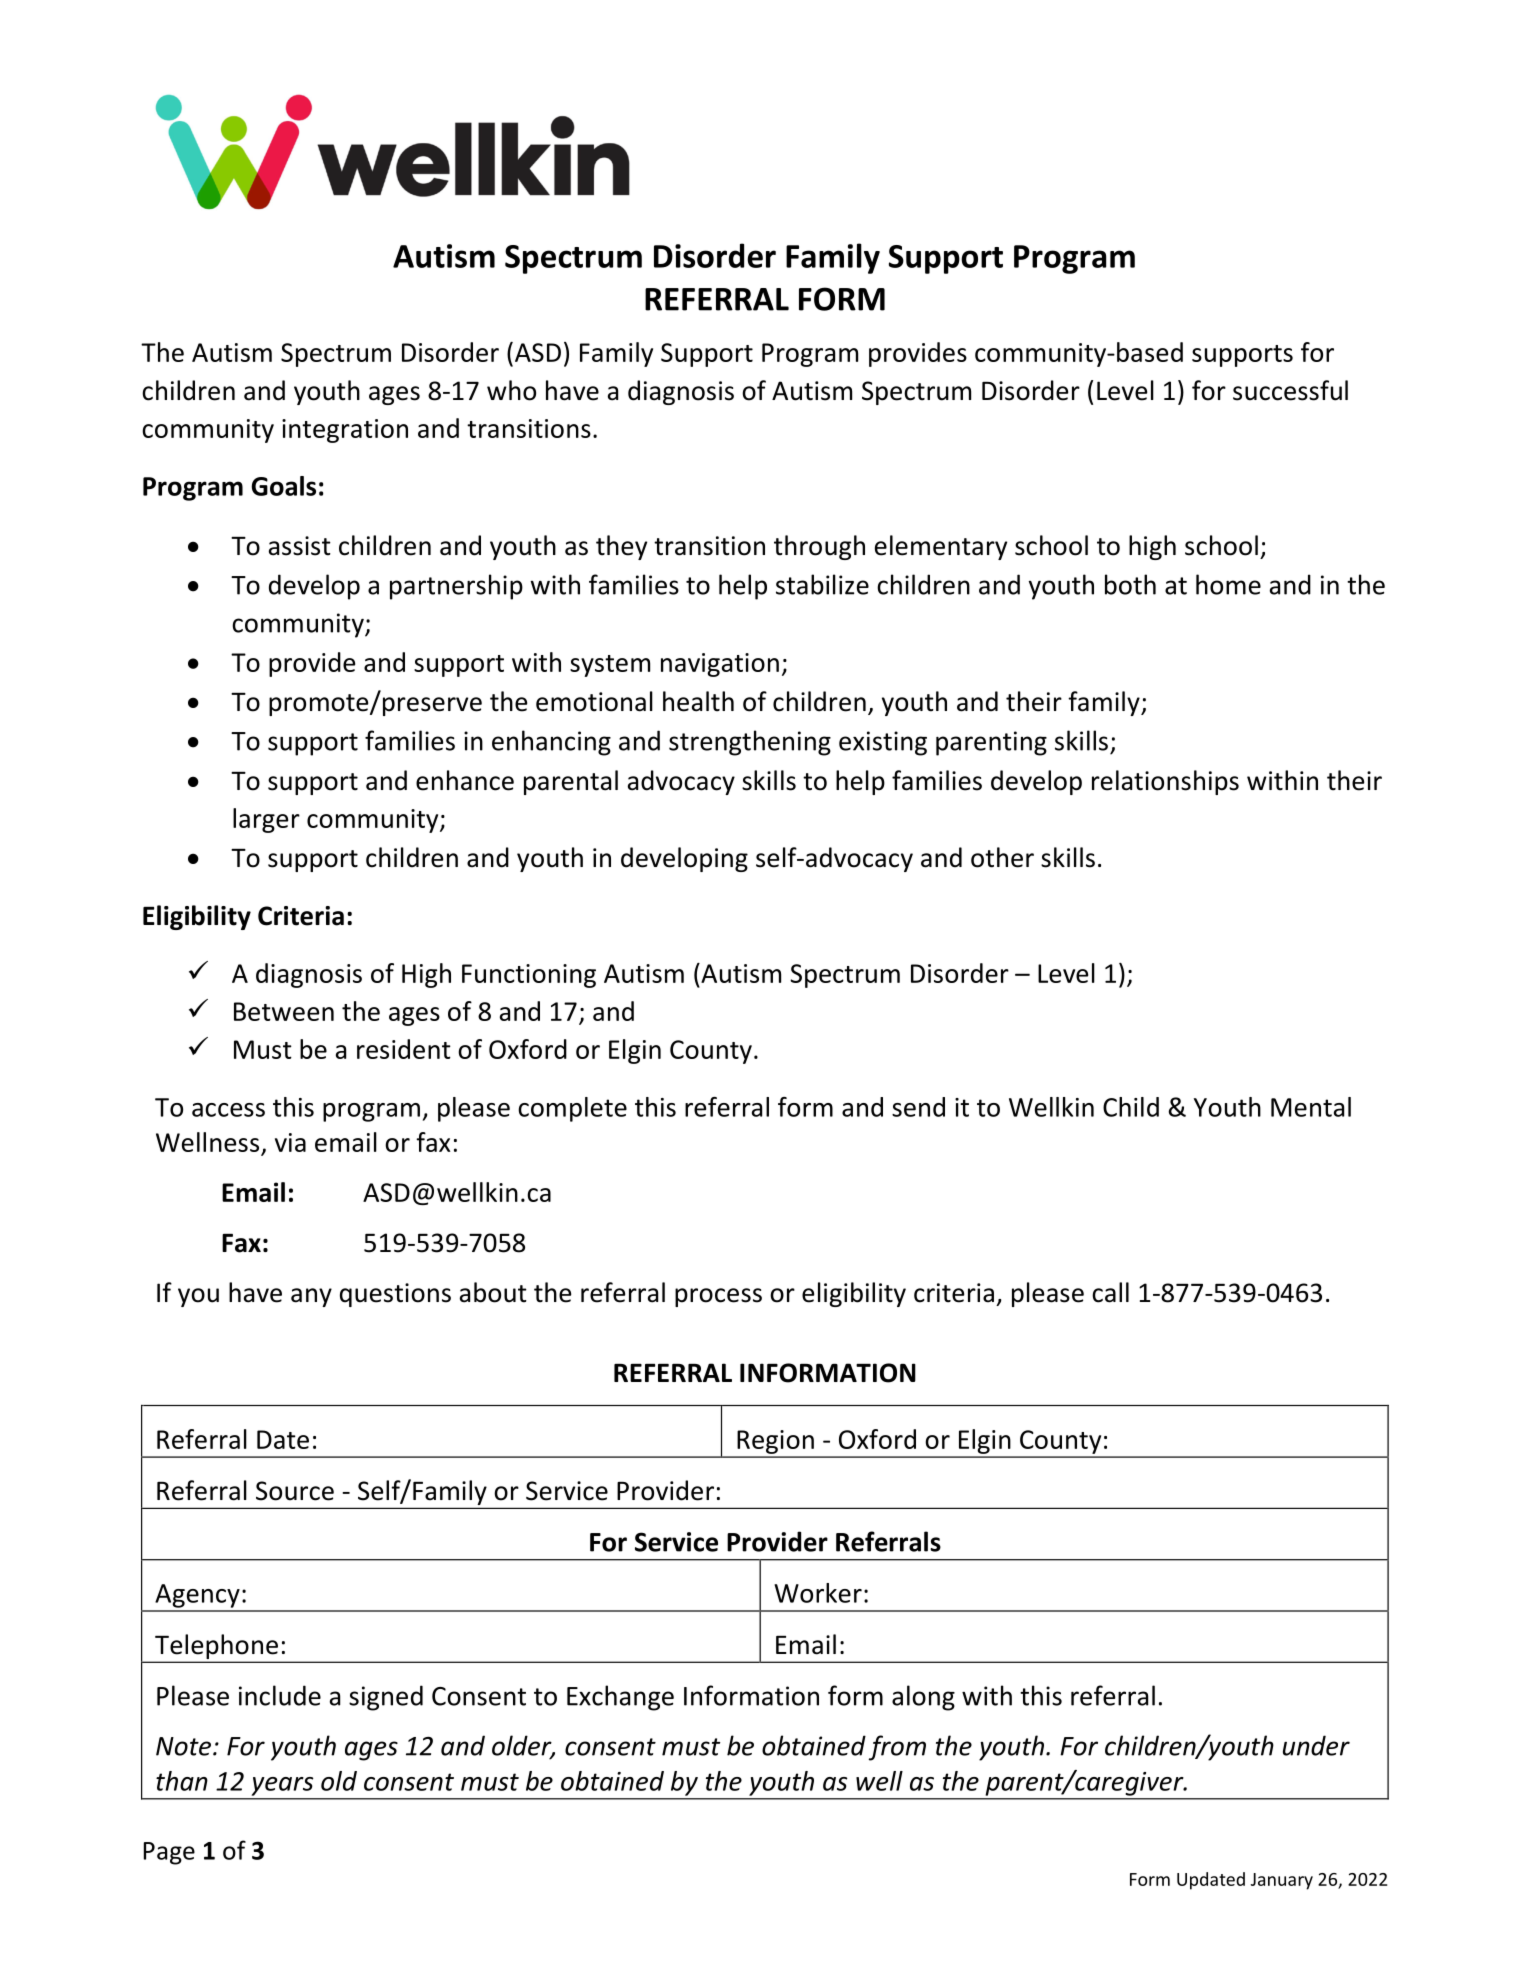 Image resolution: width=1530 pixels, height=1980 pixels. What do you see at coordinates (897, 1748) in the document?
I see `from` at bounding box center [897, 1748].
